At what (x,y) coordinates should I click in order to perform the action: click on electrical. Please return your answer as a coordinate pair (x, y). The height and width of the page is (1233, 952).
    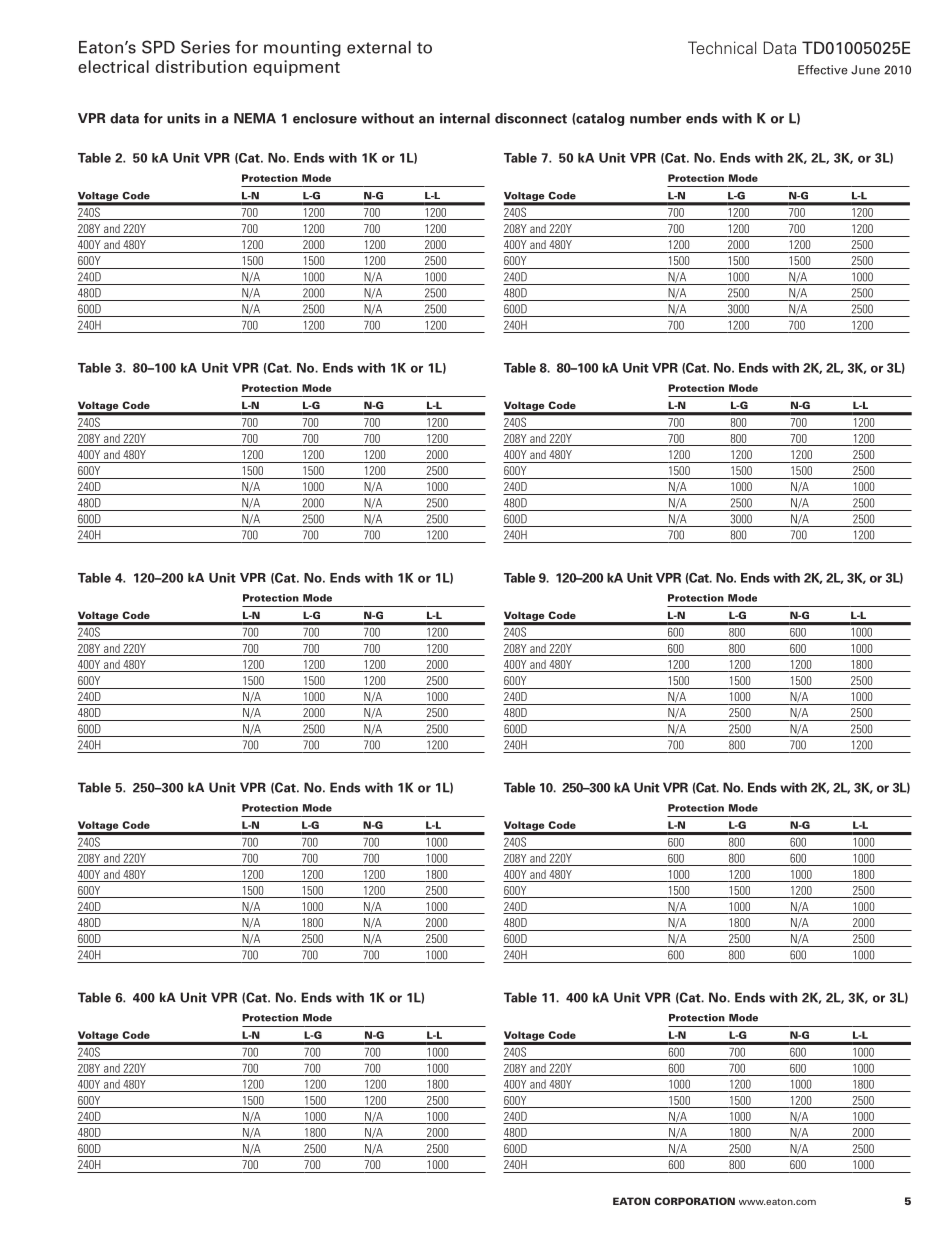
    Looking at the image, I should click on (113, 66).
